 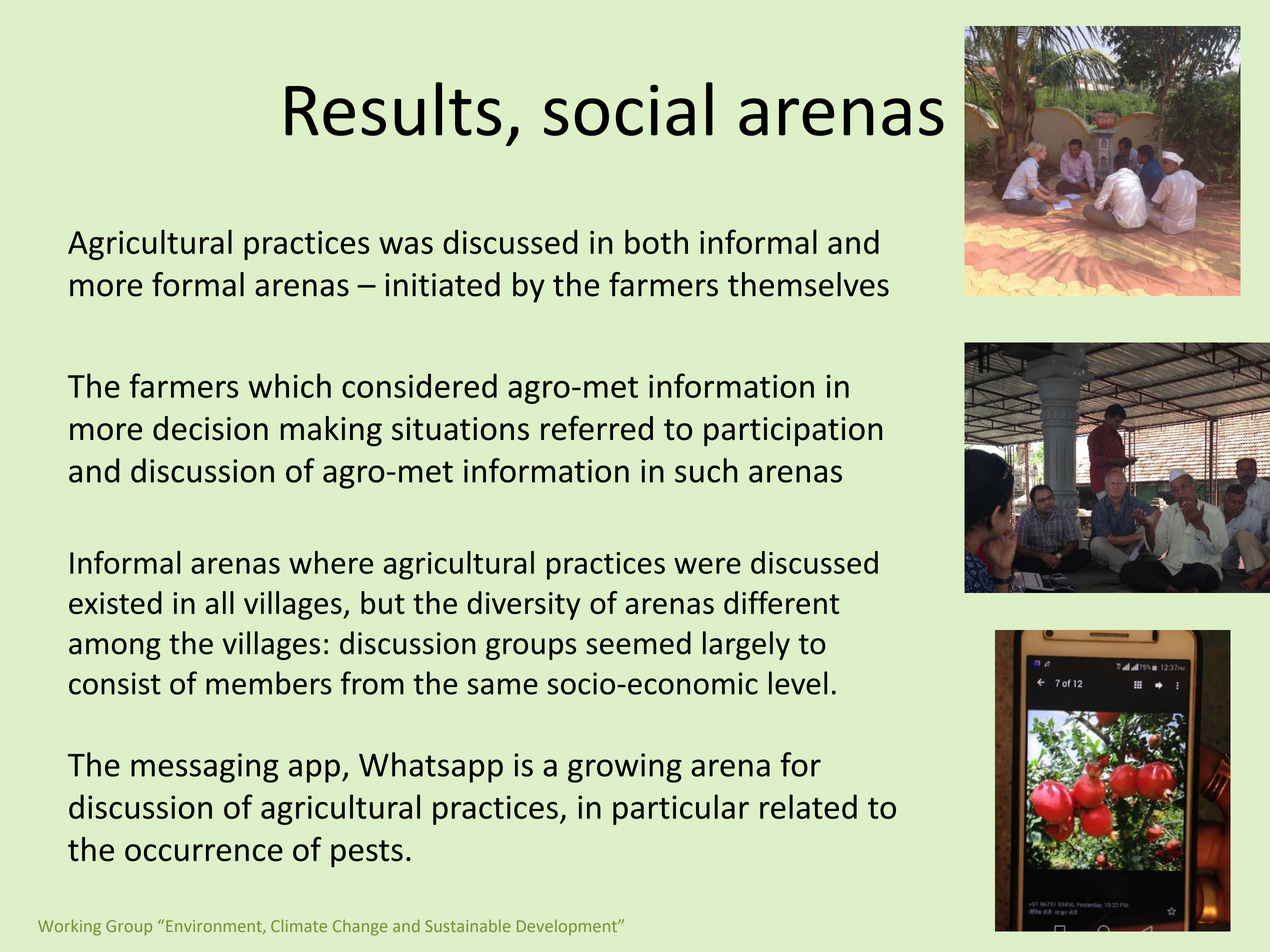 What do you see at coordinates (419, 385) in the image?
I see `considered` at bounding box center [419, 385].
